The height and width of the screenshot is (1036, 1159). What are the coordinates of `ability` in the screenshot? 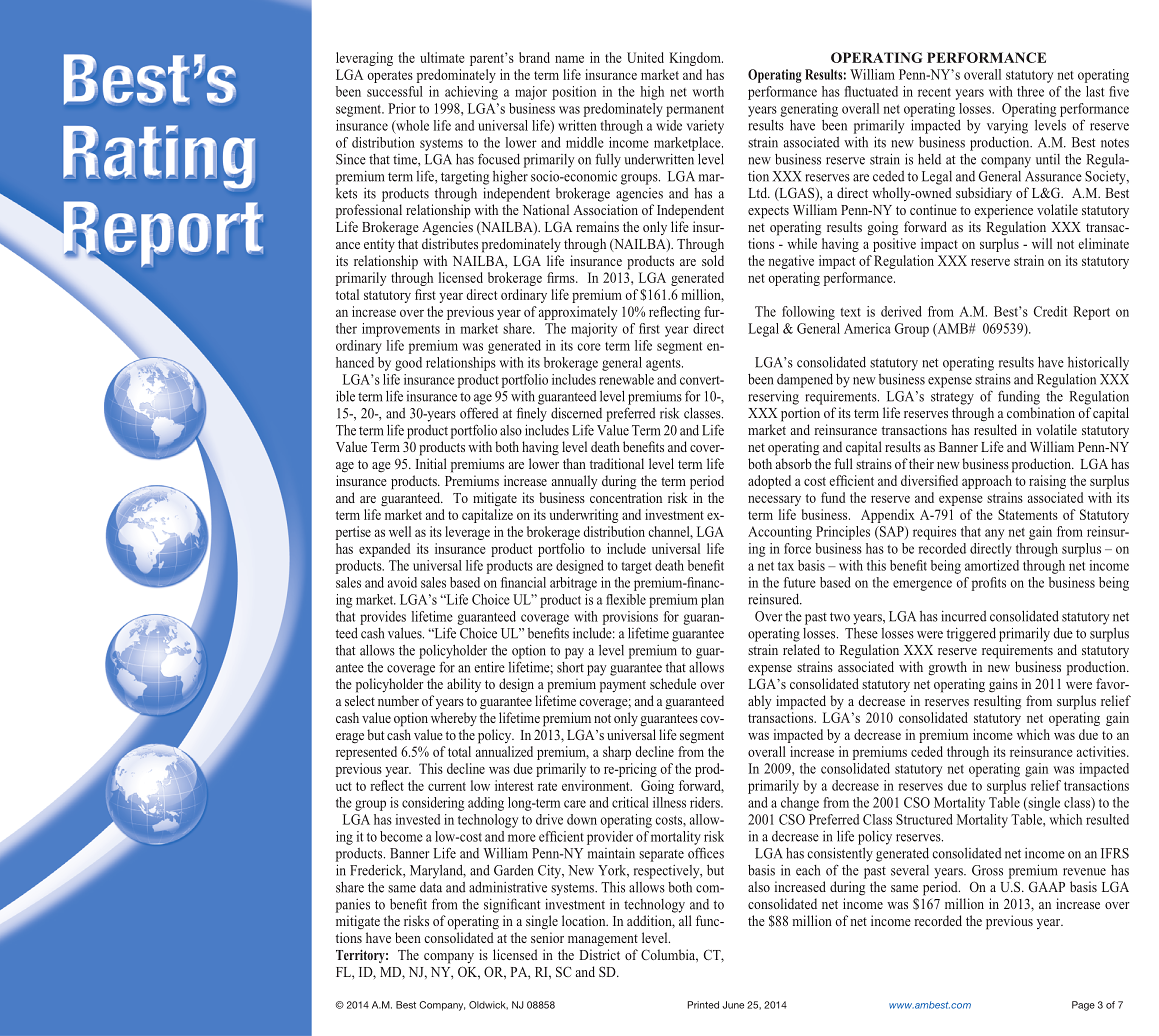 It's located at (464, 685).
